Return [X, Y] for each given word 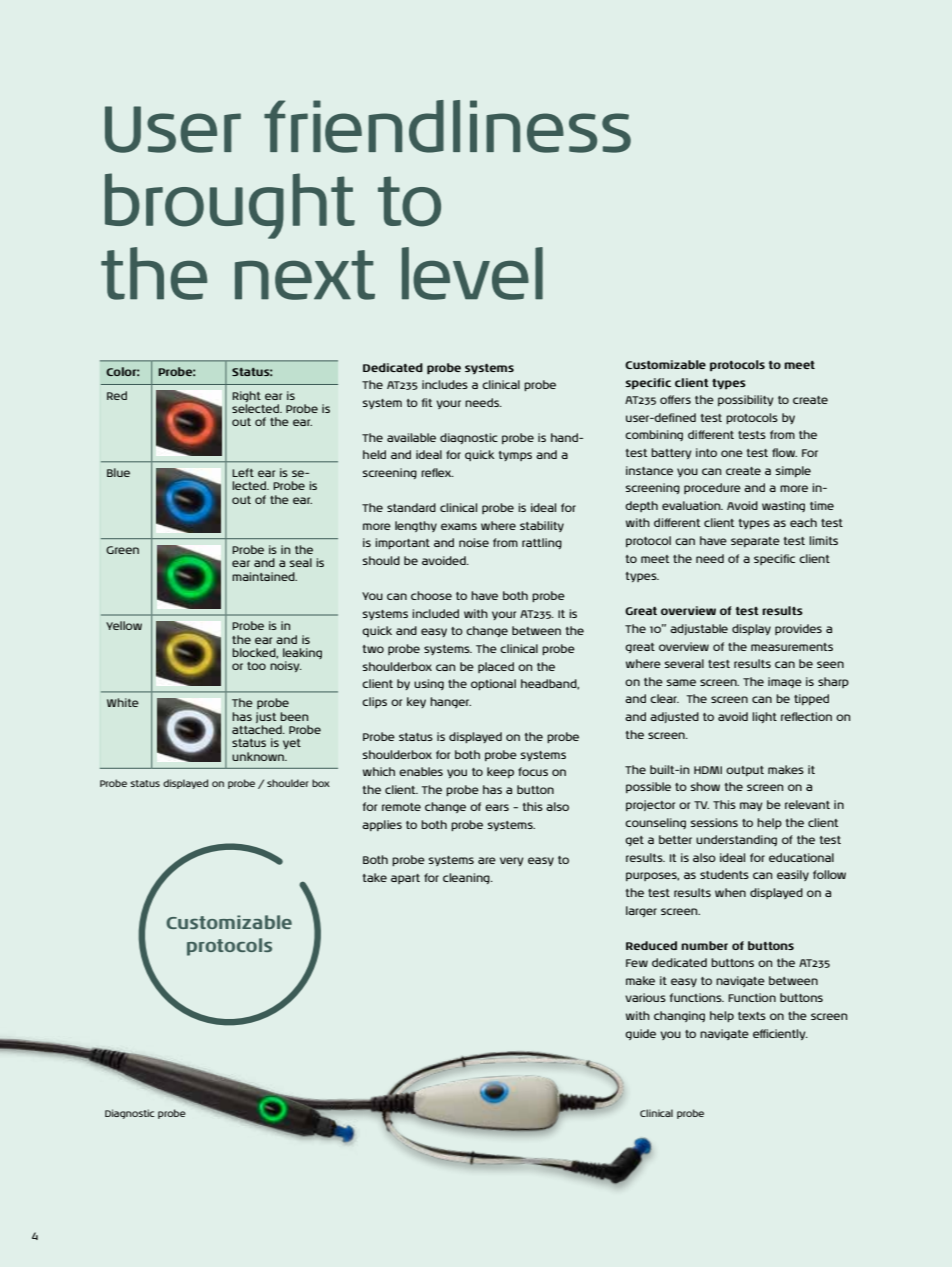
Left [243, 472]
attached [258, 729]
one [732, 453]
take [375, 877]
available [411, 437]
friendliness [447, 126]
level [472, 273]
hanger [450, 702]
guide [640, 1034]
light [764, 717]
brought [230, 206]
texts [752, 1016]
